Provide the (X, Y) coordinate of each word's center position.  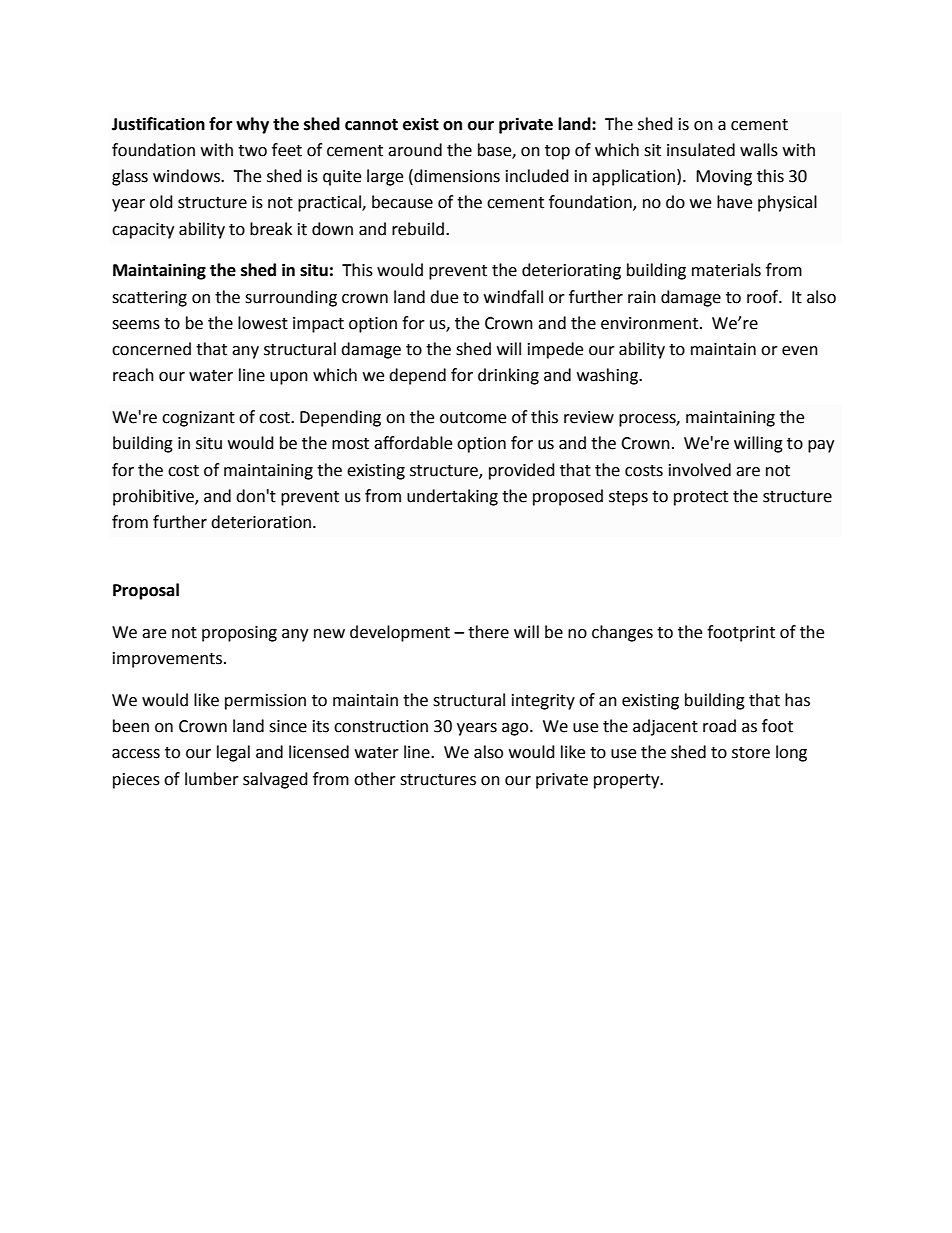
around (415, 150)
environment (651, 323)
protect (701, 498)
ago (516, 729)
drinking (508, 376)
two (252, 151)
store (751, 753)
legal (233, 753)
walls (759, 150)
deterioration (261, 522)
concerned (151, 349)
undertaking (452, 497)
